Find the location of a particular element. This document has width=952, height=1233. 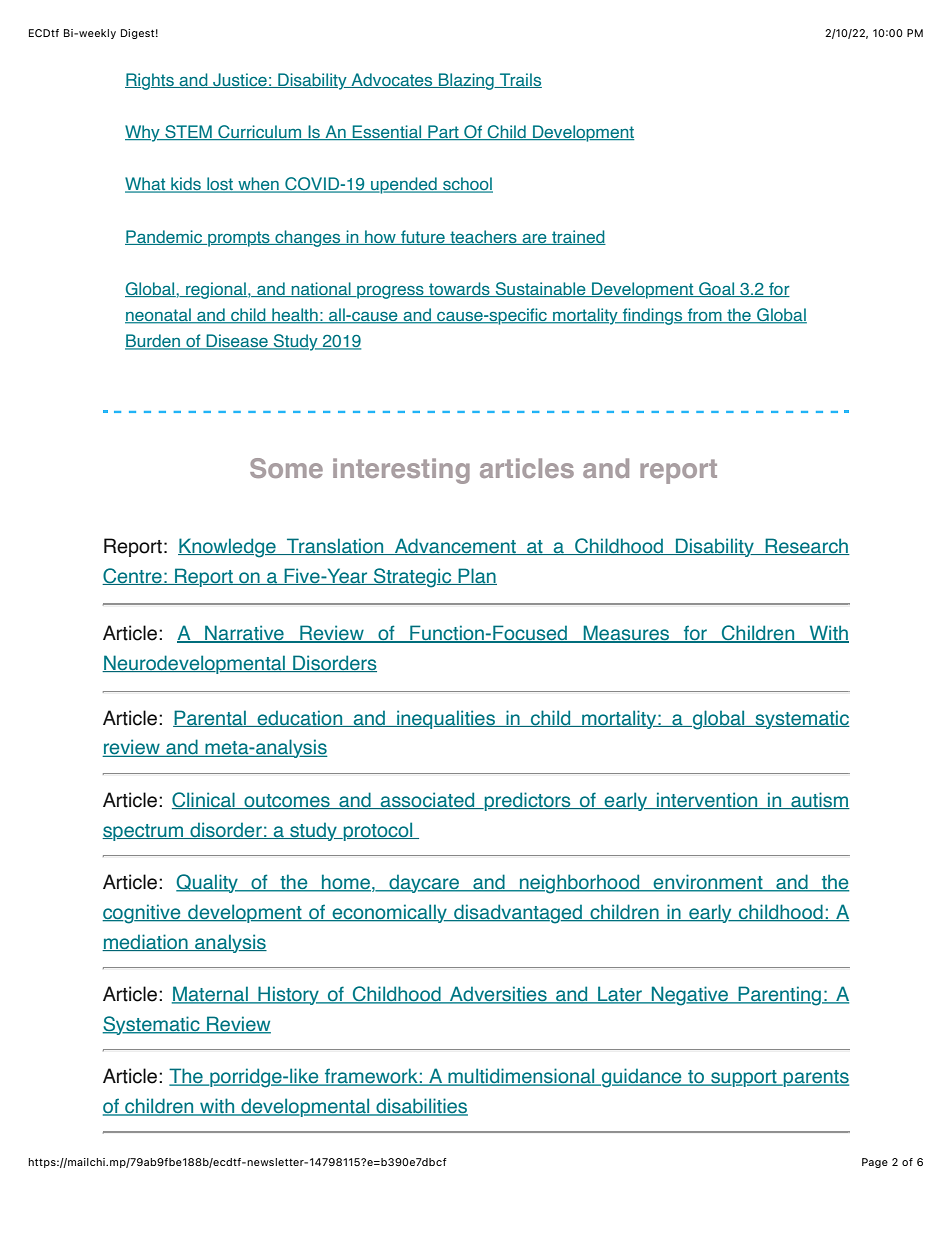

Research is located at coordinates (806, 546).
